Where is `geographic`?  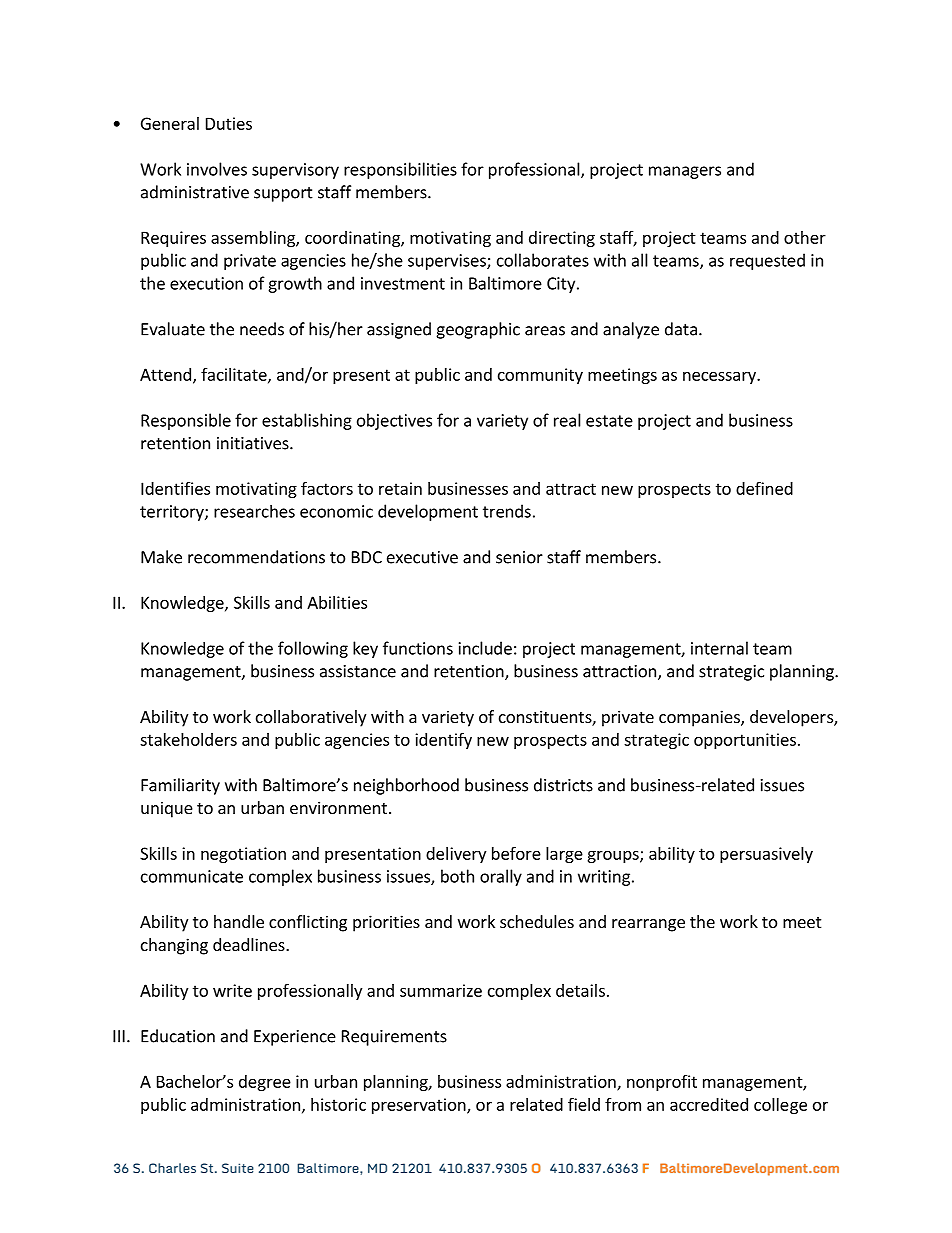
geographic is located at coordinates (478, 330).
